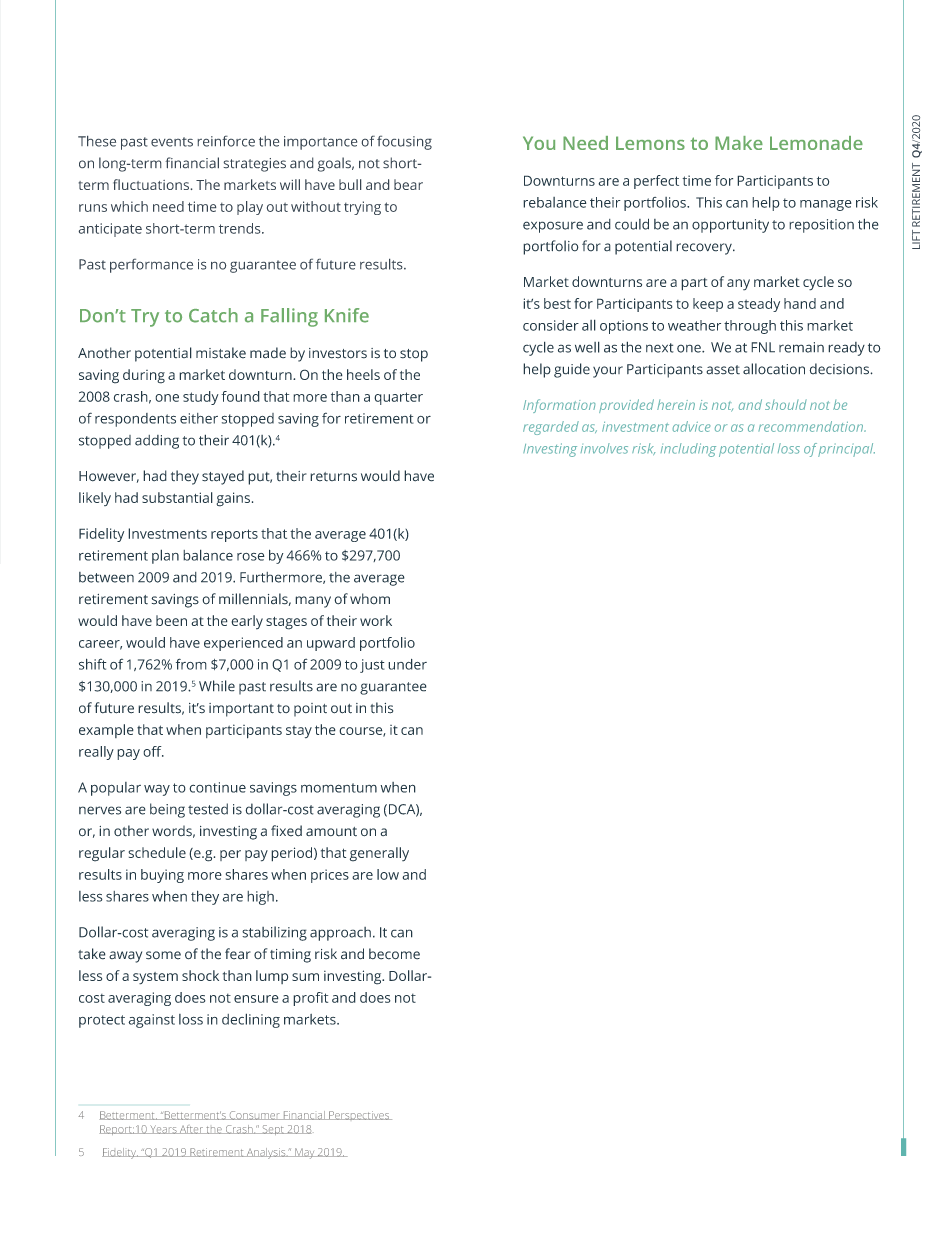 This image has width=952, height=1233. I want to click on Make, so click(739, 143).
